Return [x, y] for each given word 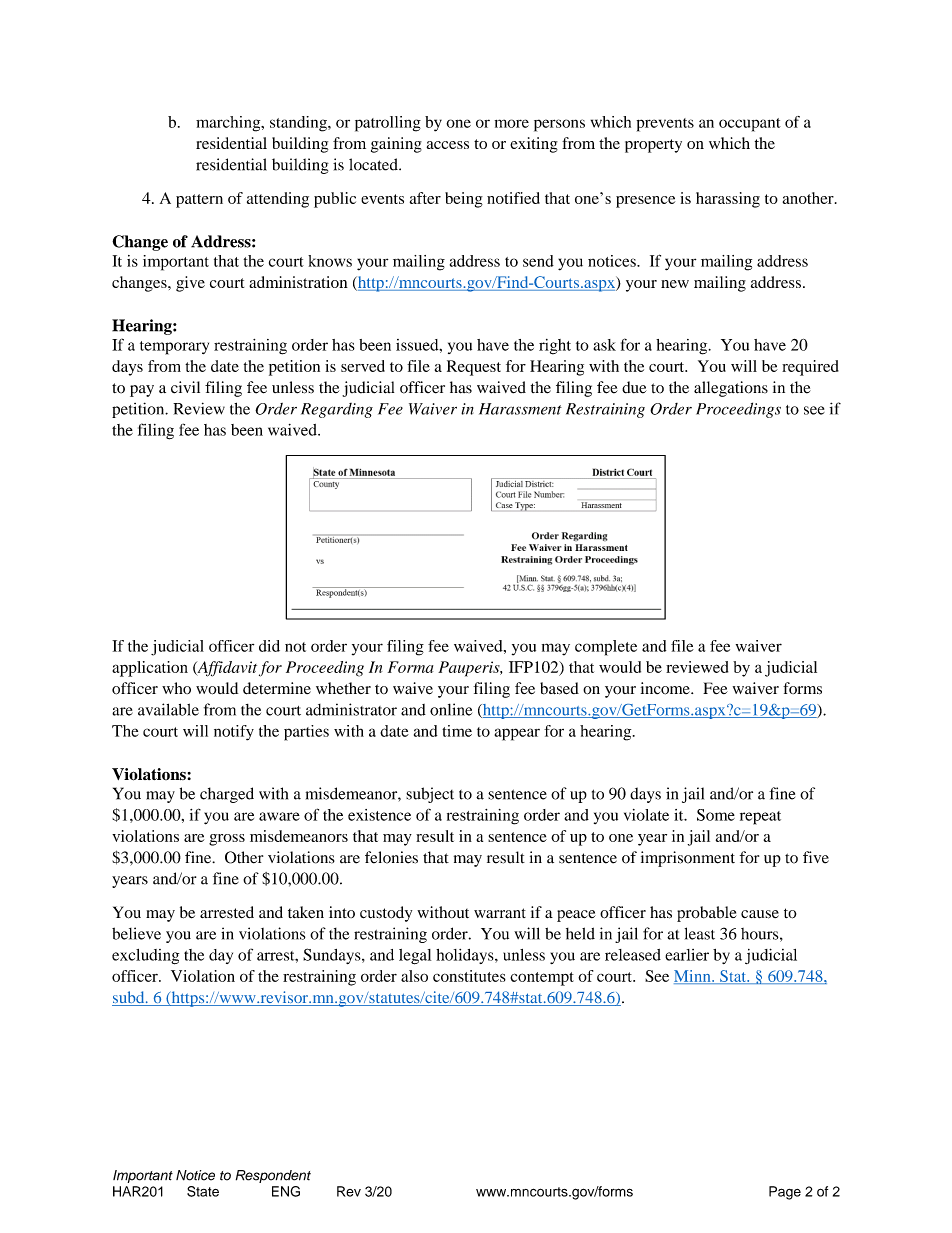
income [666, 688]
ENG [286, 1191]
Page [785, 1193]
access [448, 145]
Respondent [273, 1176]
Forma [410, 667]
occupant [750, 125]
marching [229, 124]
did [269, 646]
